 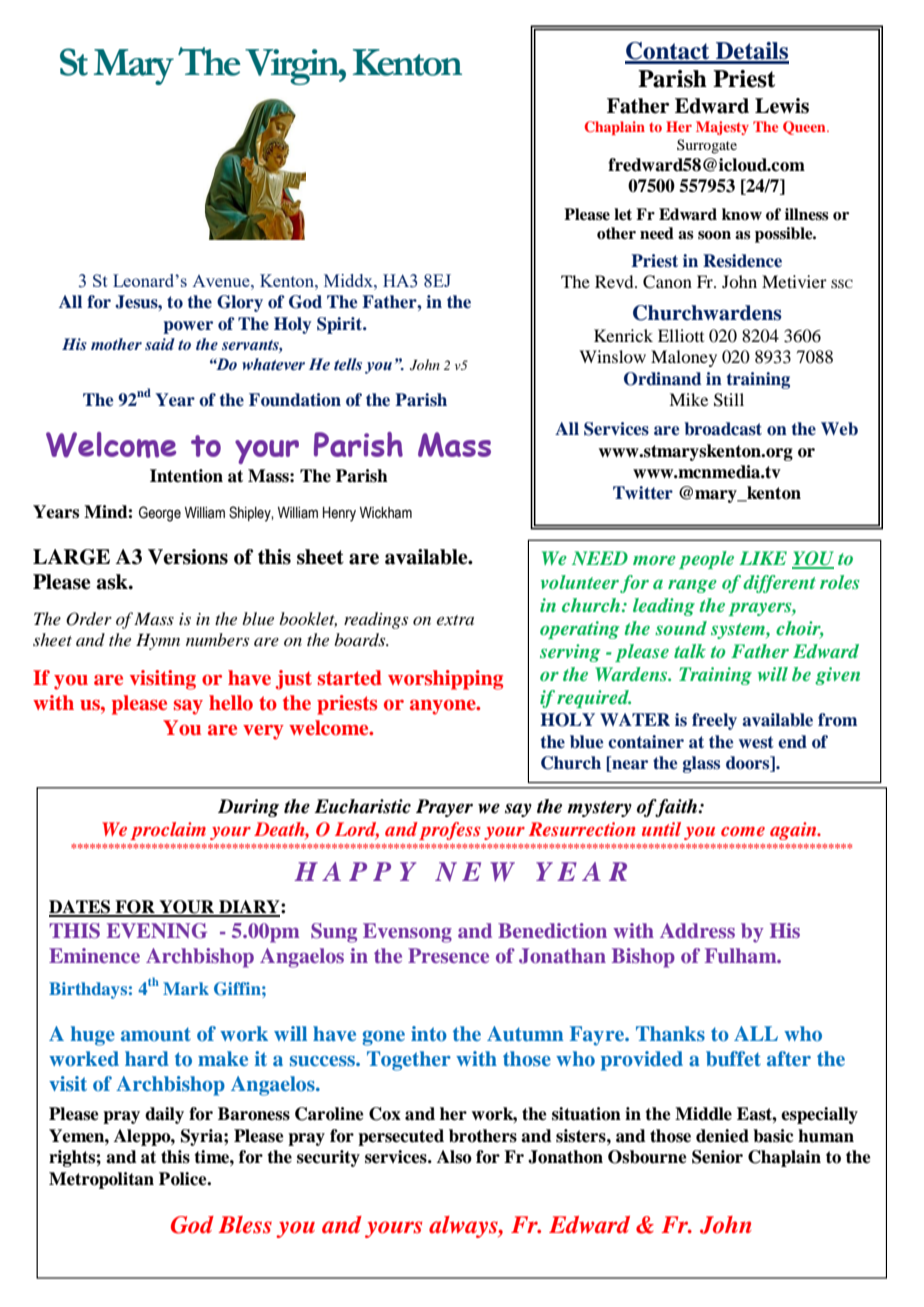 What do you see at coordinates (454, 1157) in the screenshot?
I see `Also` at bounding box center [454, 1157].
